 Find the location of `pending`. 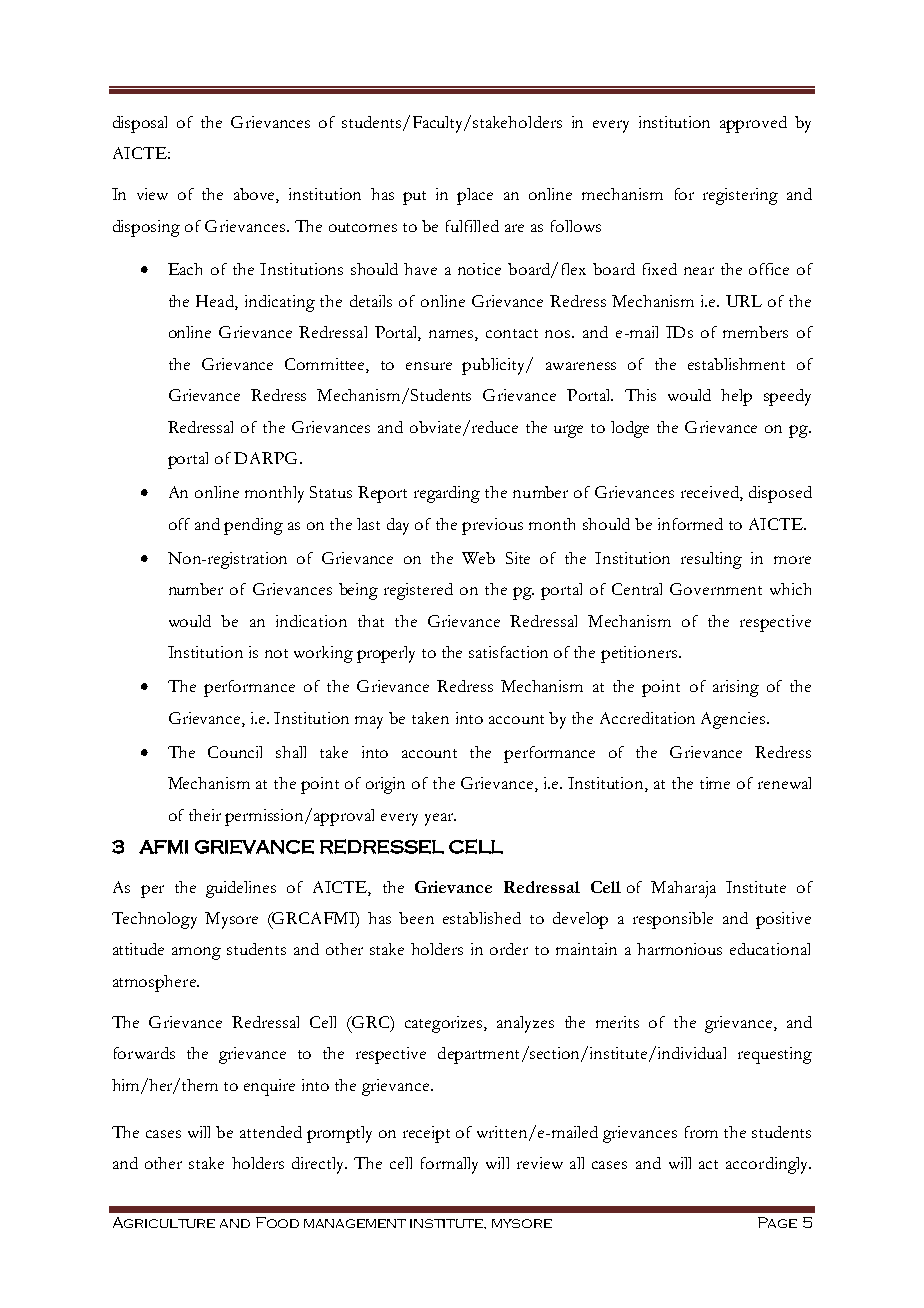

pending is located at coordinates (253, 526).
